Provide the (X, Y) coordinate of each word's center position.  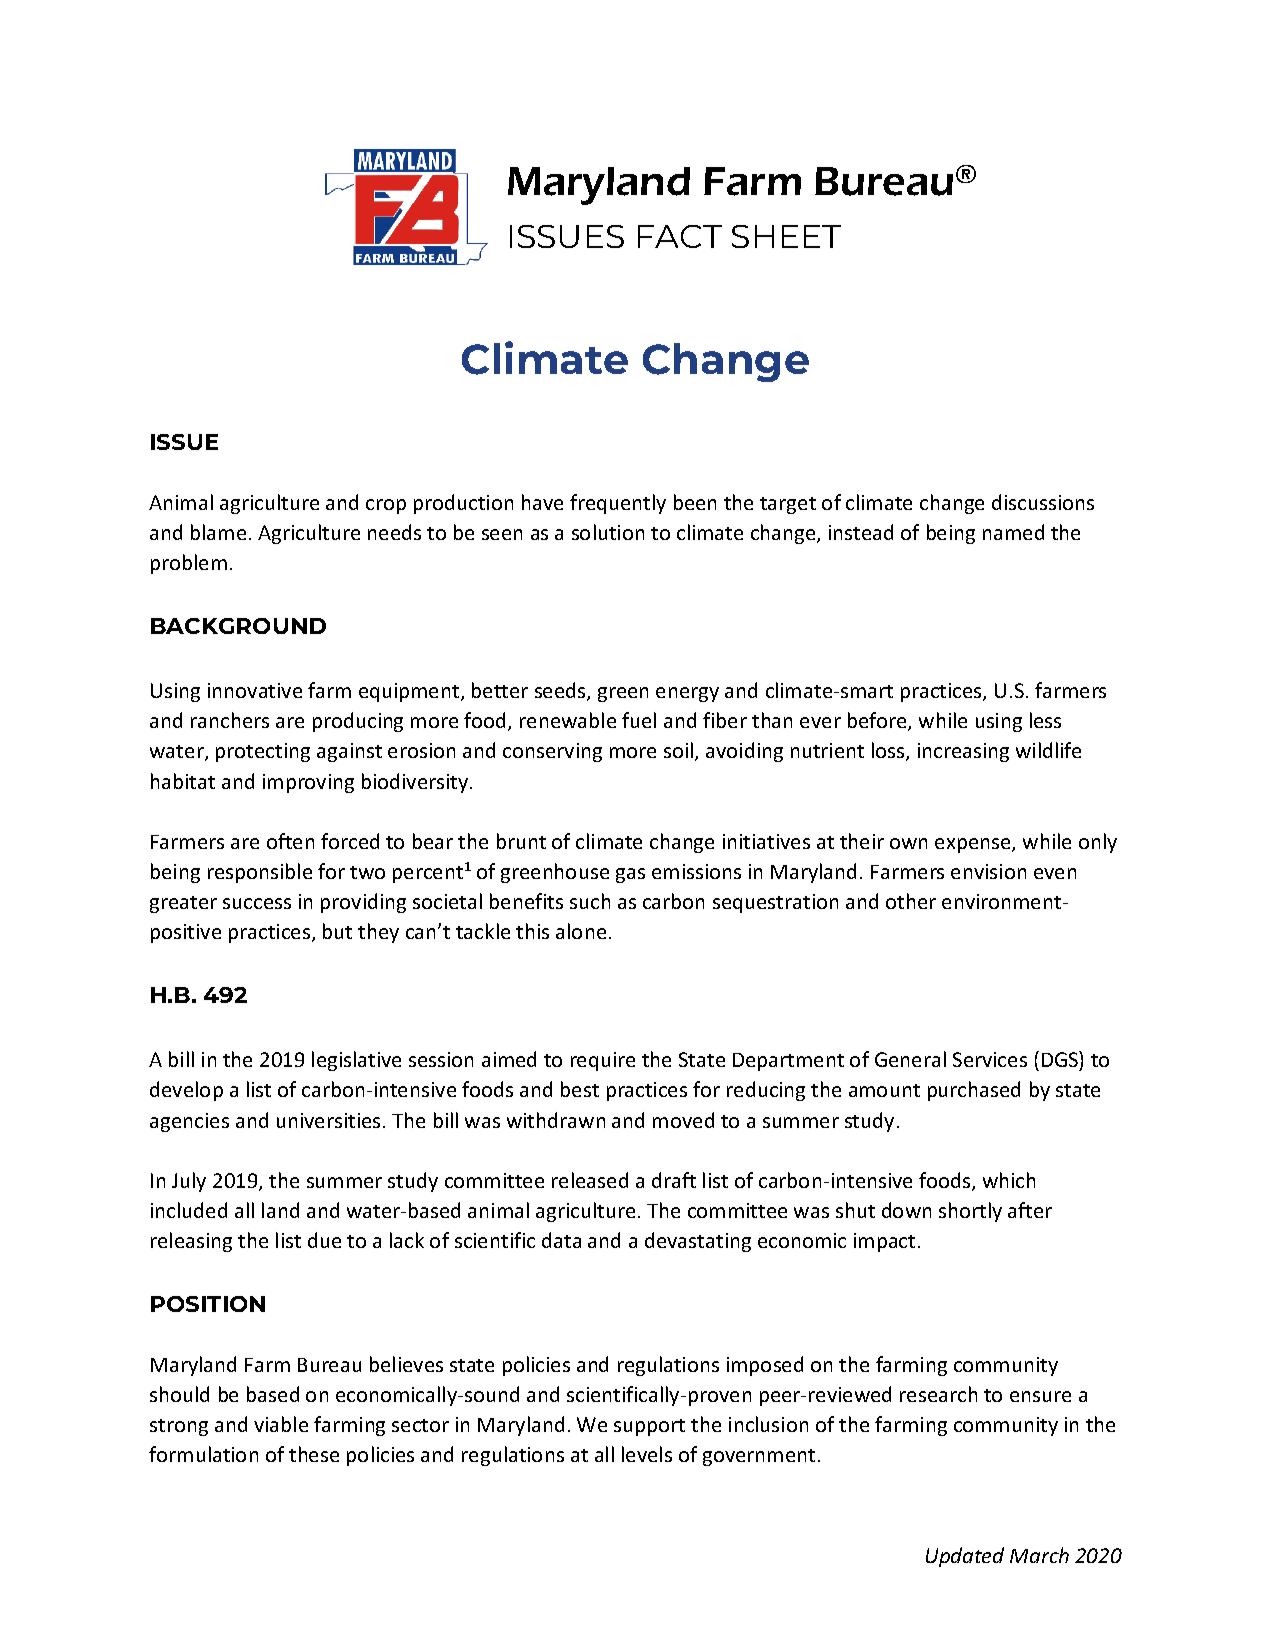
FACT (680, 236)
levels (647, 1454)
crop (386, 506)
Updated (965, 1557)
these (314, 1454)
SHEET (786, 236)
